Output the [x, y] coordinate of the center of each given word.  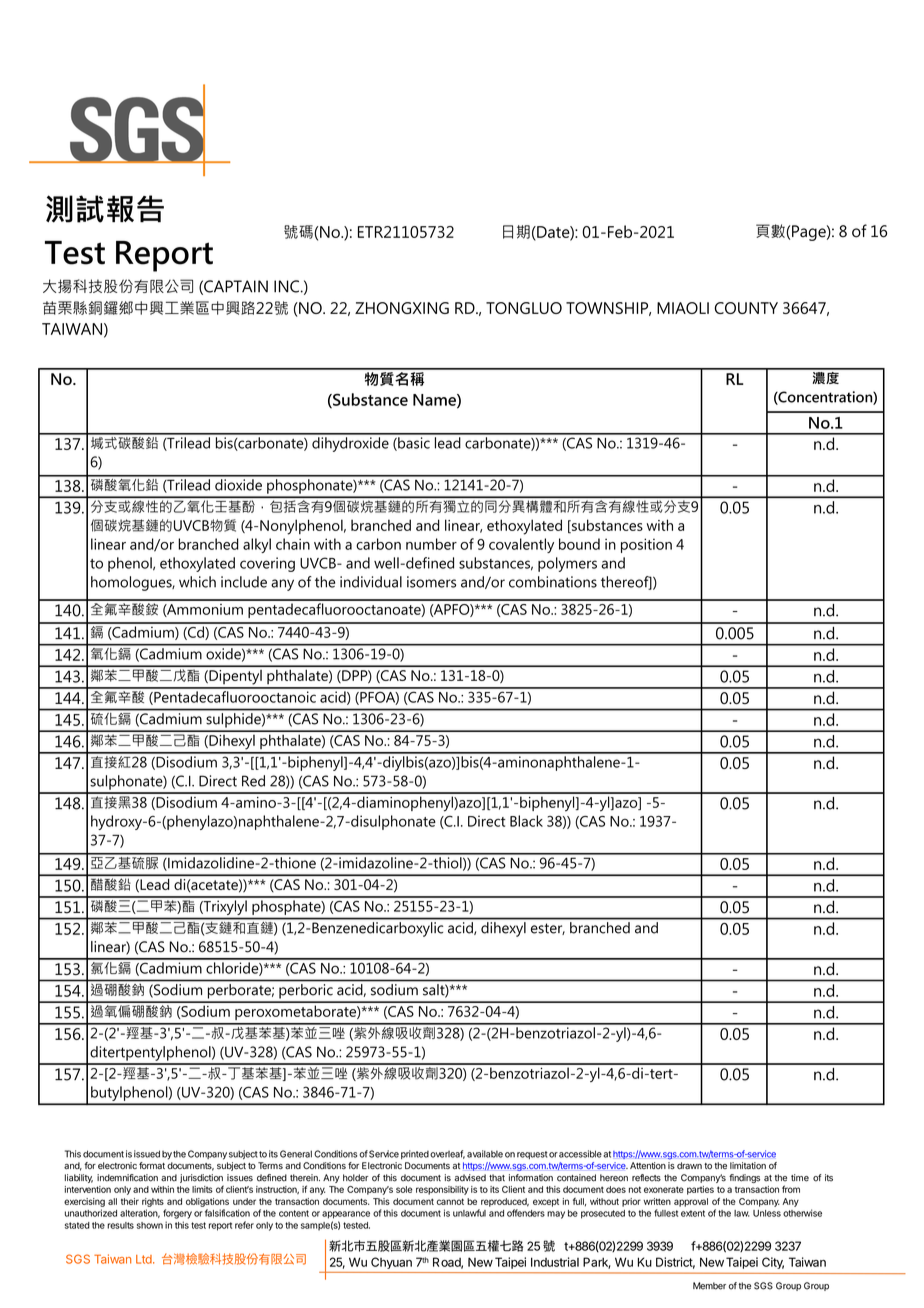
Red [253, 781]
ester [548, 929]
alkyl [257, 545]
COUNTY [746, 308]
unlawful [469, 1213]
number [431, 544]
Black [526, 821]
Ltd [145, 1259]
